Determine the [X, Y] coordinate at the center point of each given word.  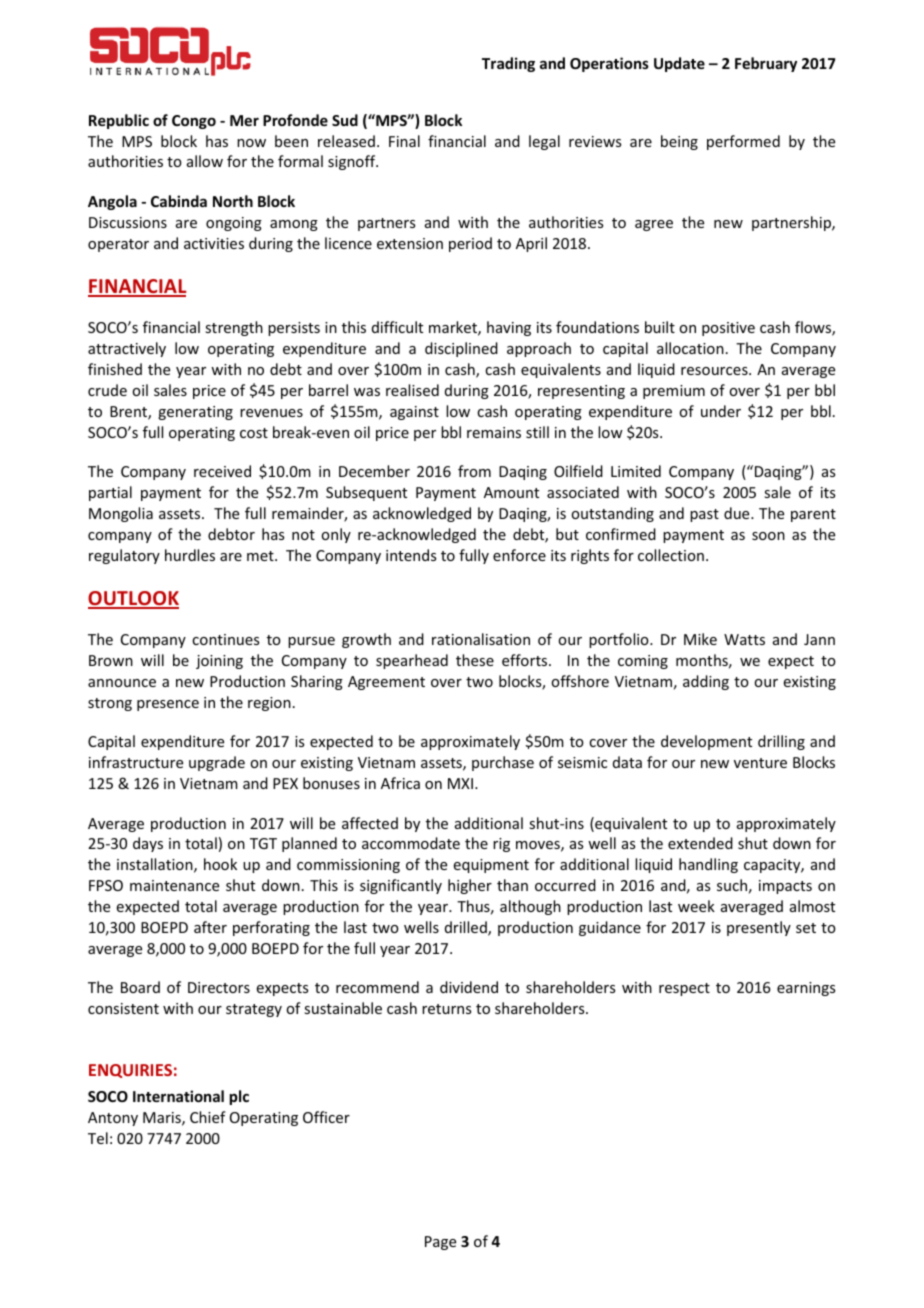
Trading [508, 64]
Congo [194, 122]
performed [743, 142]
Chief [208, 1117]
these [475, 660]
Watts [744, 639]
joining [219, 662]
